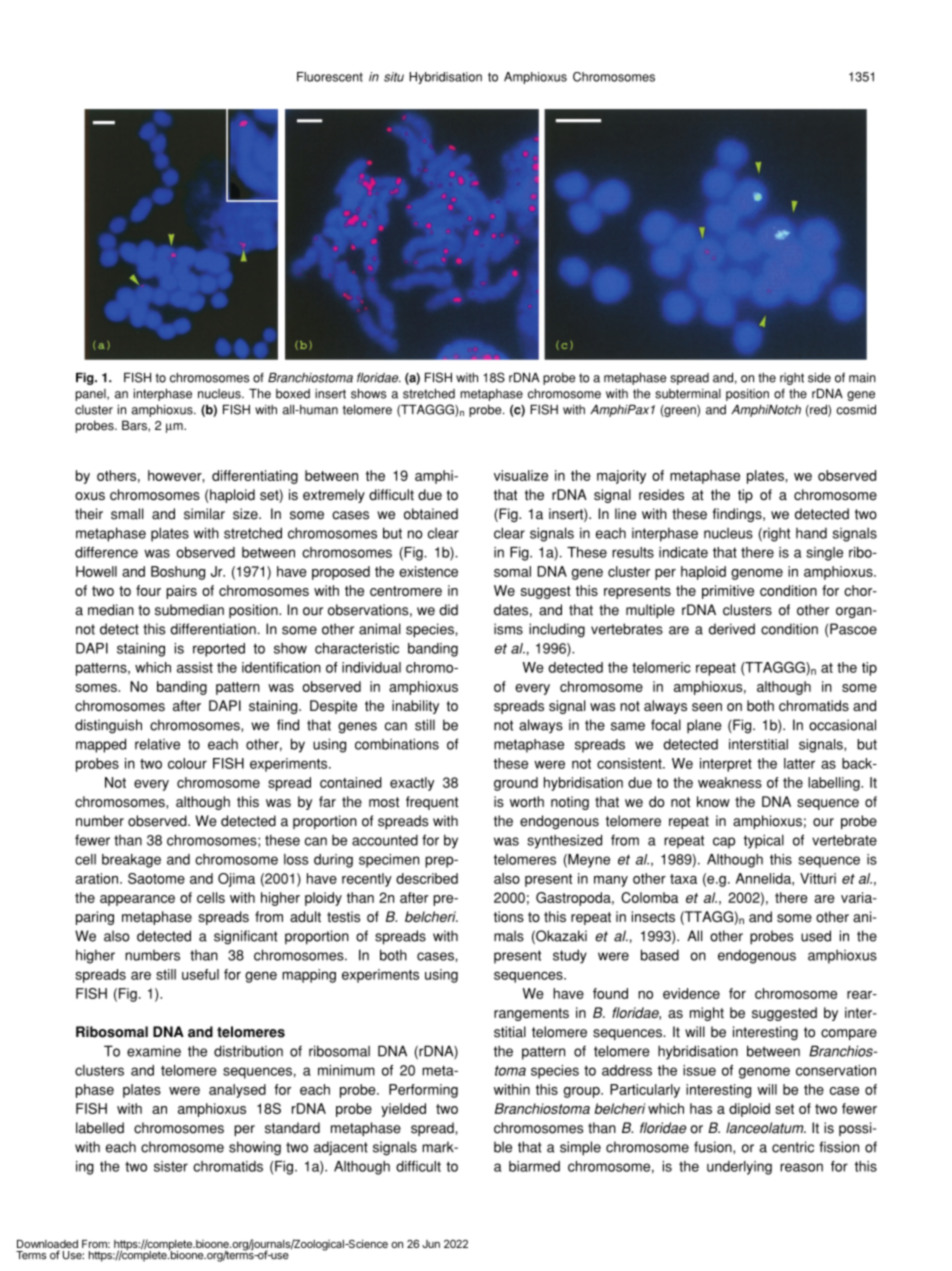 The width and height of the screenshot is (952, 1271). What do you see at coordinates (137, 900) in the screenshot?
I see `appearance` at bounding box center [137, 900].
